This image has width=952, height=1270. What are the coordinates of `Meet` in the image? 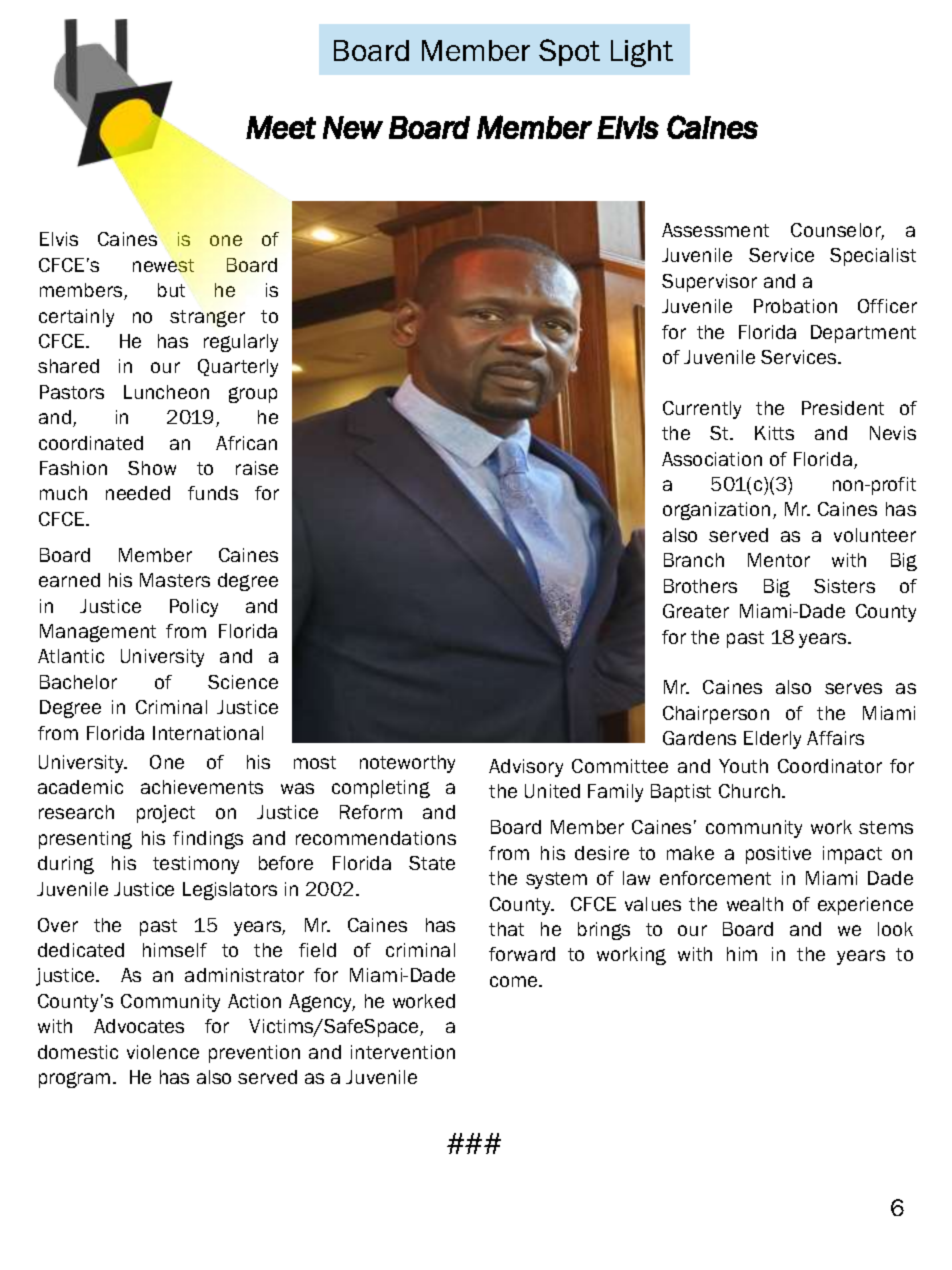 It's located at (281, 127).
